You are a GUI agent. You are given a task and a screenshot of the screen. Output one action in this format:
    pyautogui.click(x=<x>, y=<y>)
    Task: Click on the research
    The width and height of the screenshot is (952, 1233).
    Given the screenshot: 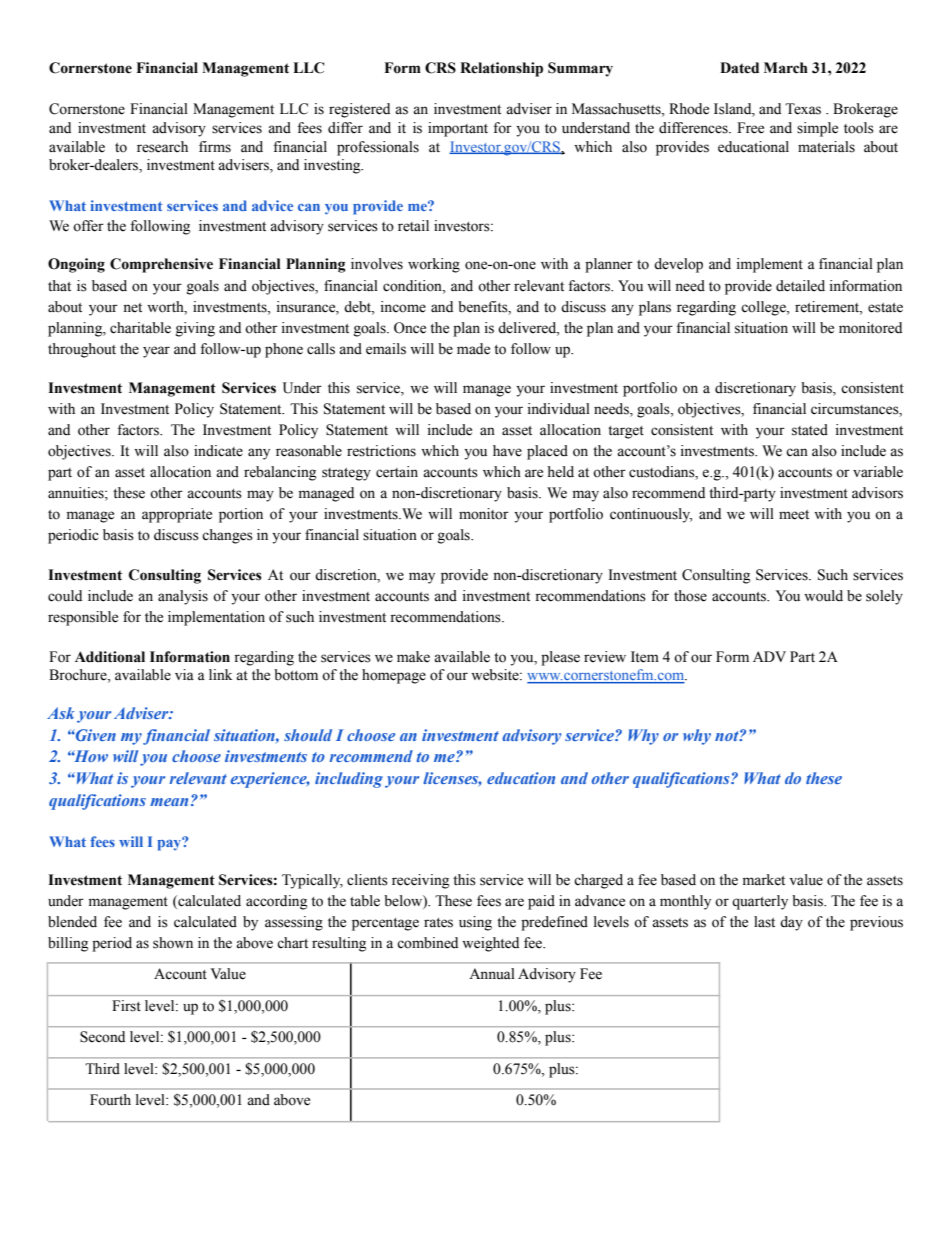 What is the action you would take?
    pyautogui.click(x=162, y=147)
